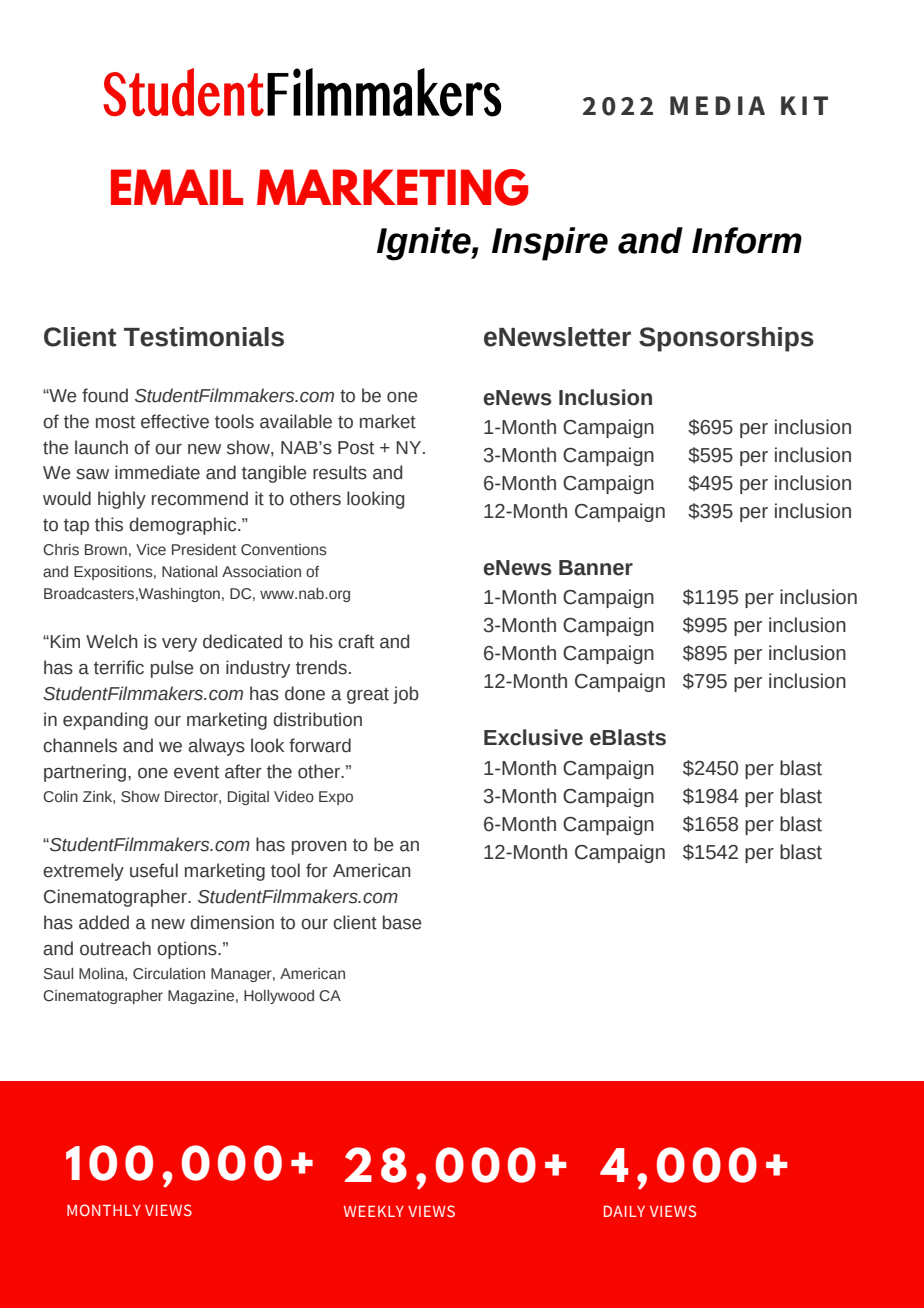 This page has width=924, height=1308. I want to click on Inform, so click(747, 240).
